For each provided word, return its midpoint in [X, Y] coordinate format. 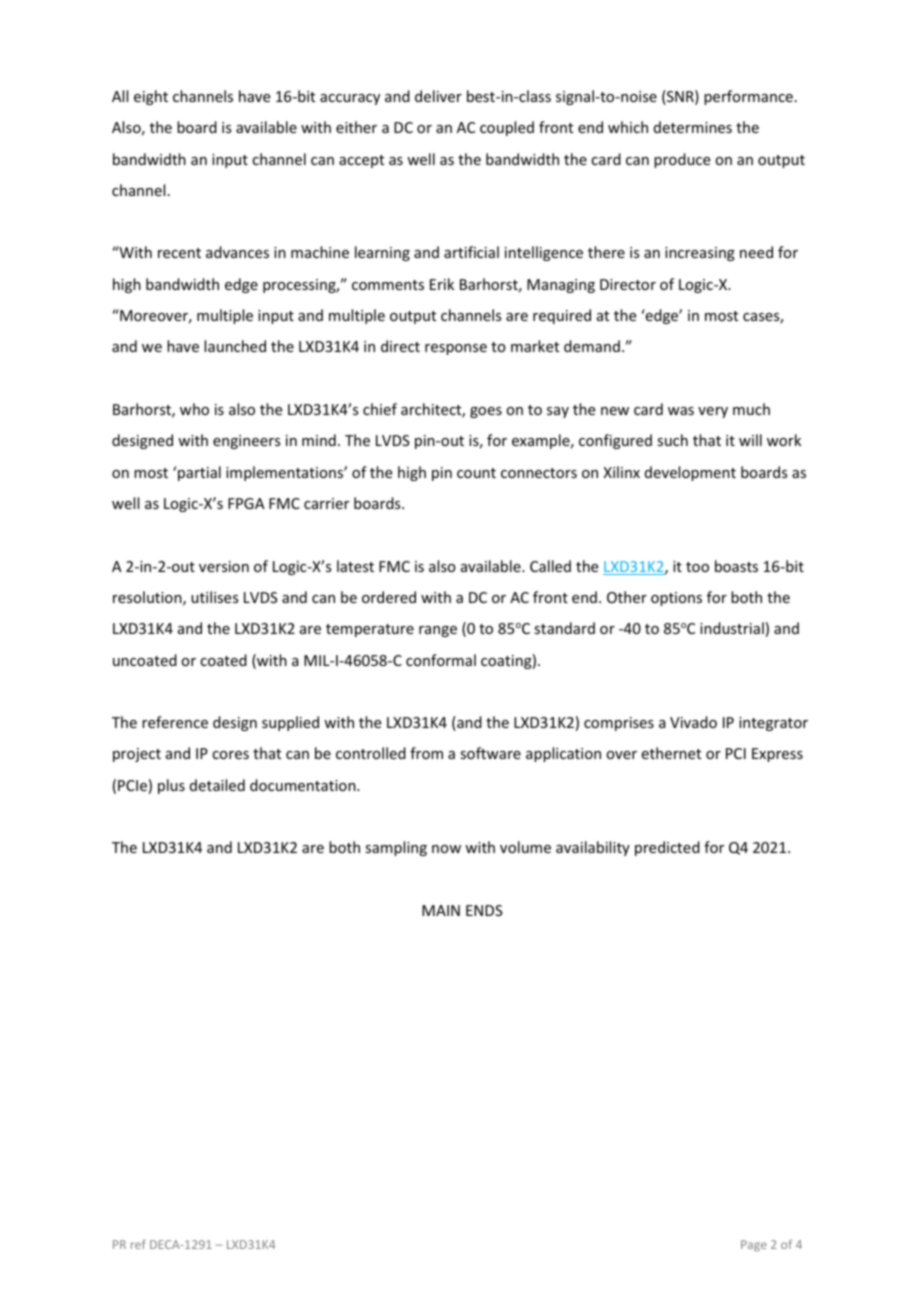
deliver [438, 96]
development [690, 473]
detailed [217, 785]
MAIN [441, 910]
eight [151, 97]
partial [198, 473]
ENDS [484, 910]
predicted [667, 848]
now [446, 849]
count [476, 473]
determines [693, 127]
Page [754, 1246]
